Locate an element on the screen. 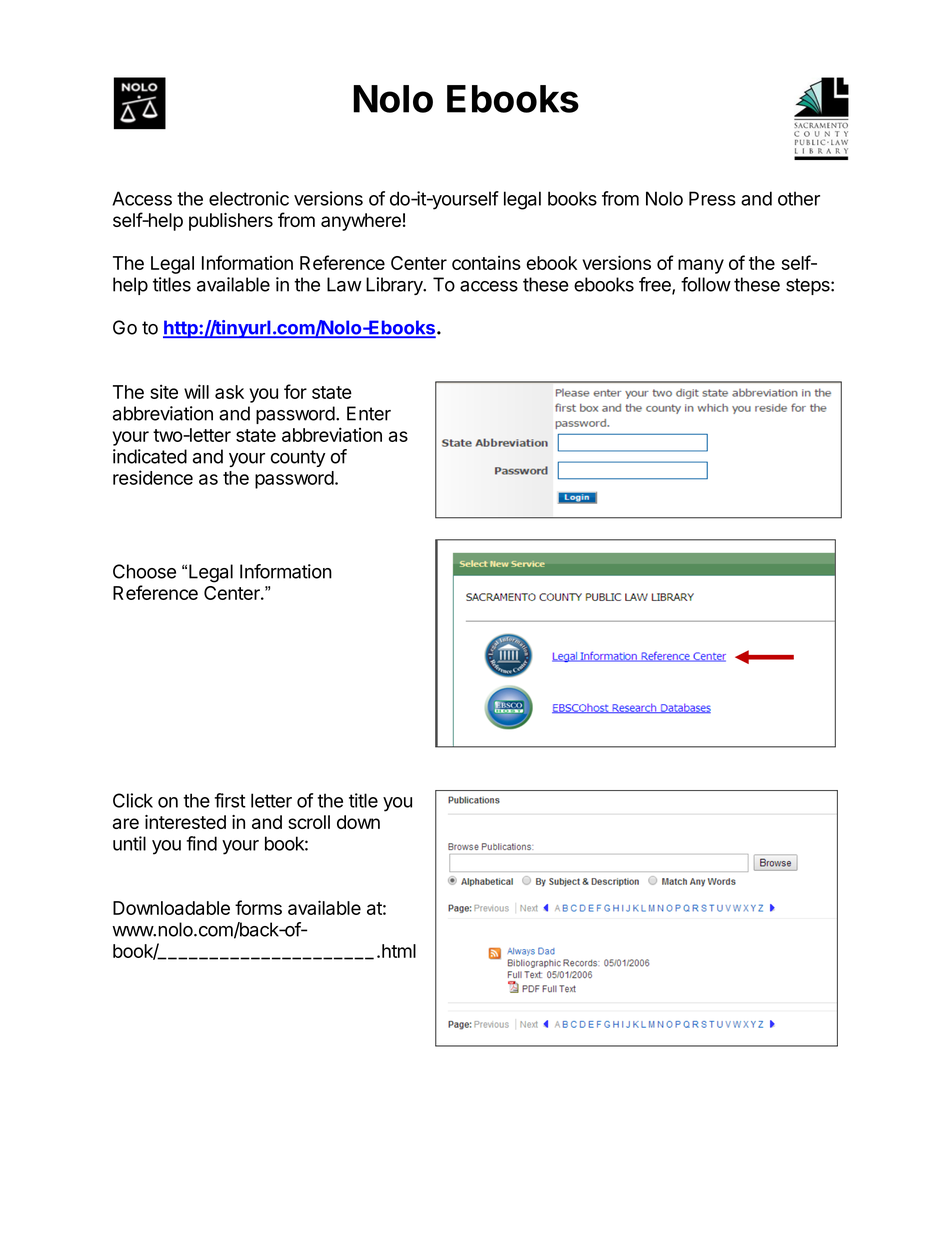 The image size is (952, 1233). publishers is located at coordinates (231, 222).
